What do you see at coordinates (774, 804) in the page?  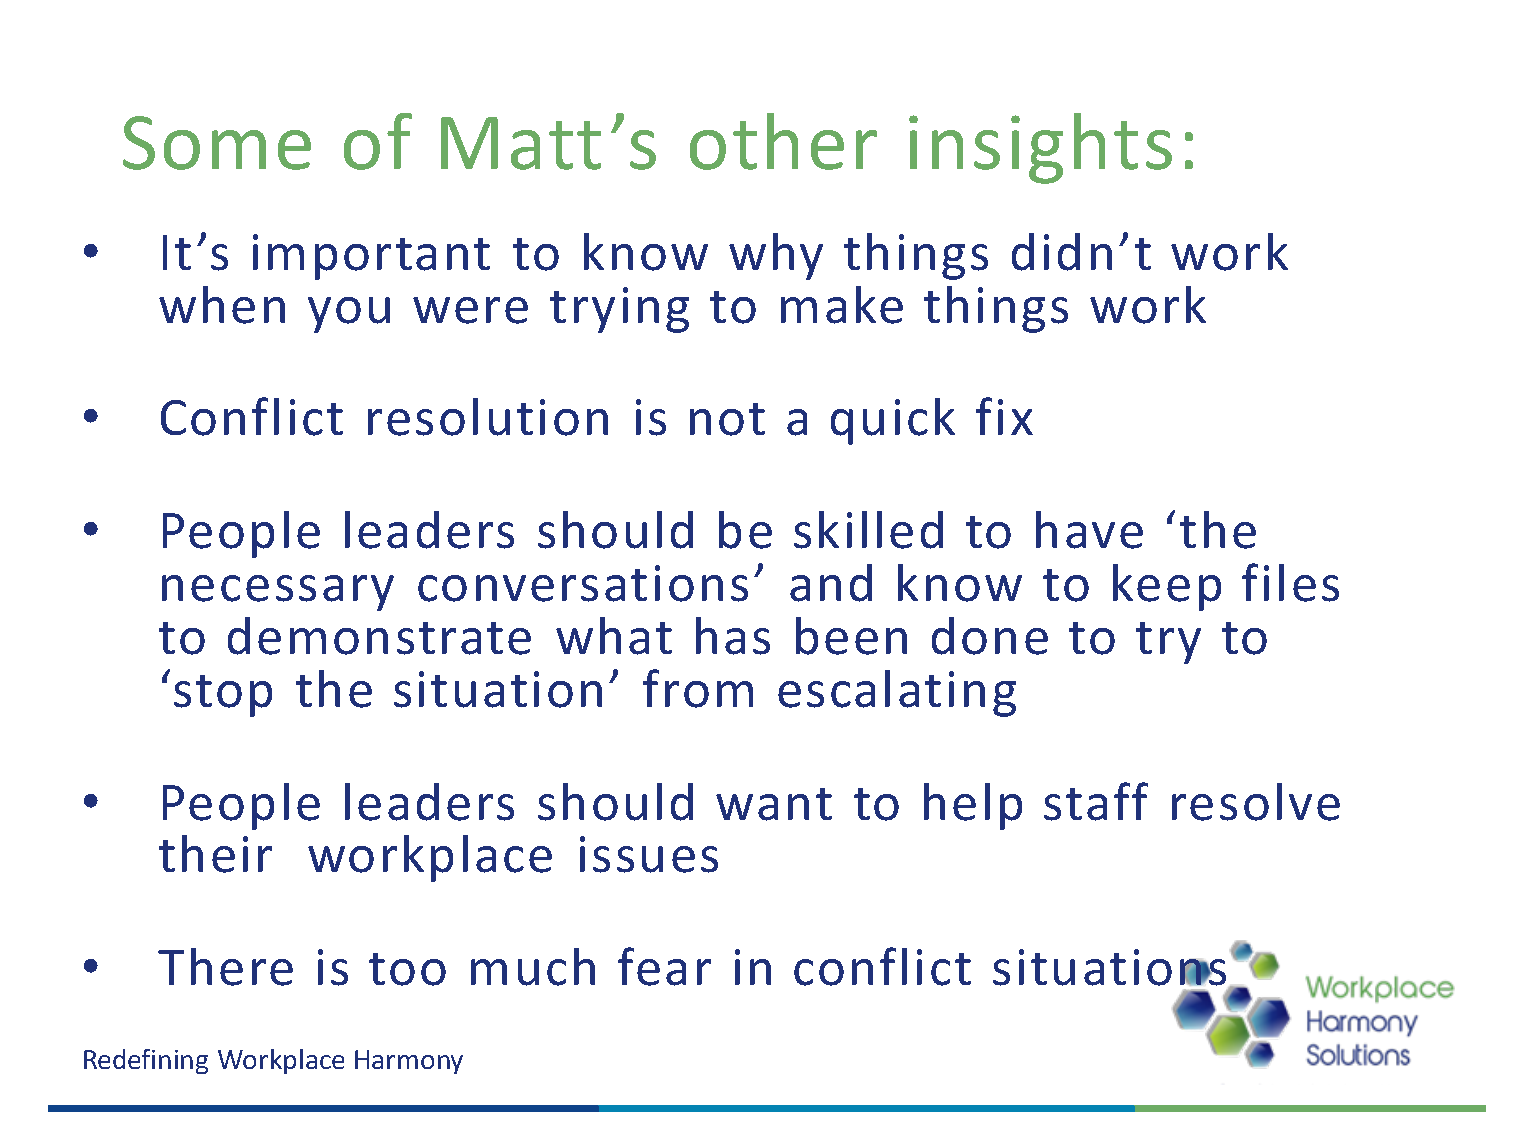 I see `want` at bounding box center [774, 804].
